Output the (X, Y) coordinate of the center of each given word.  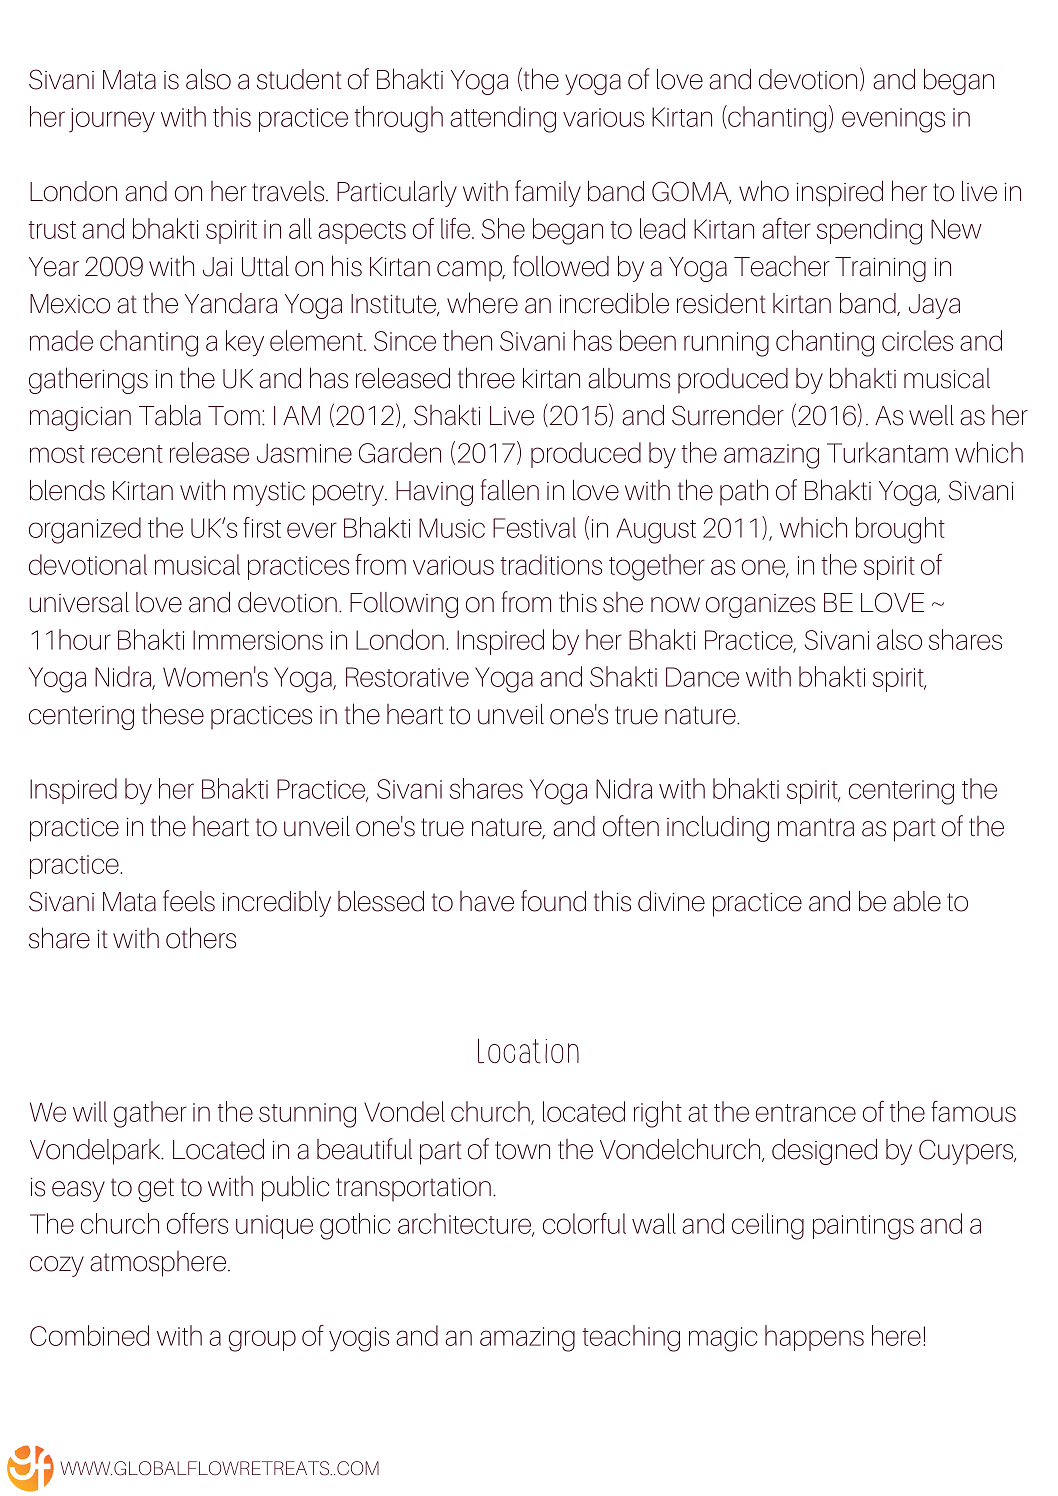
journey (112, 120)
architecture (466, 1225)
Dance (702, 677)
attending (503, 119)
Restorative (407, 677)
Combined (89, 1335)
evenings (893, 120)
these (173, 714)
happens (814, 1338)
